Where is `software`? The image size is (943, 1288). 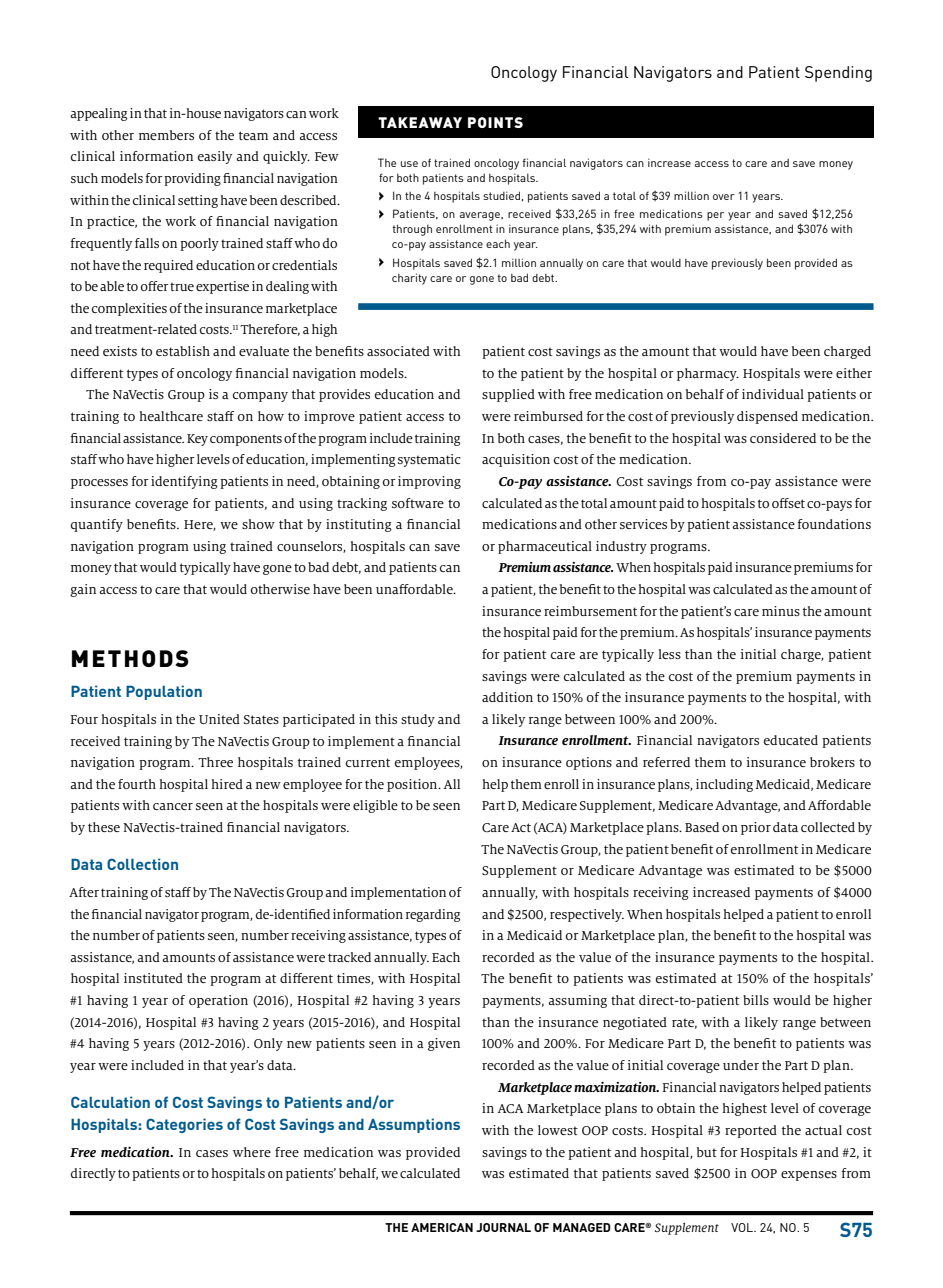 software is located at coordinates (418, 503).
